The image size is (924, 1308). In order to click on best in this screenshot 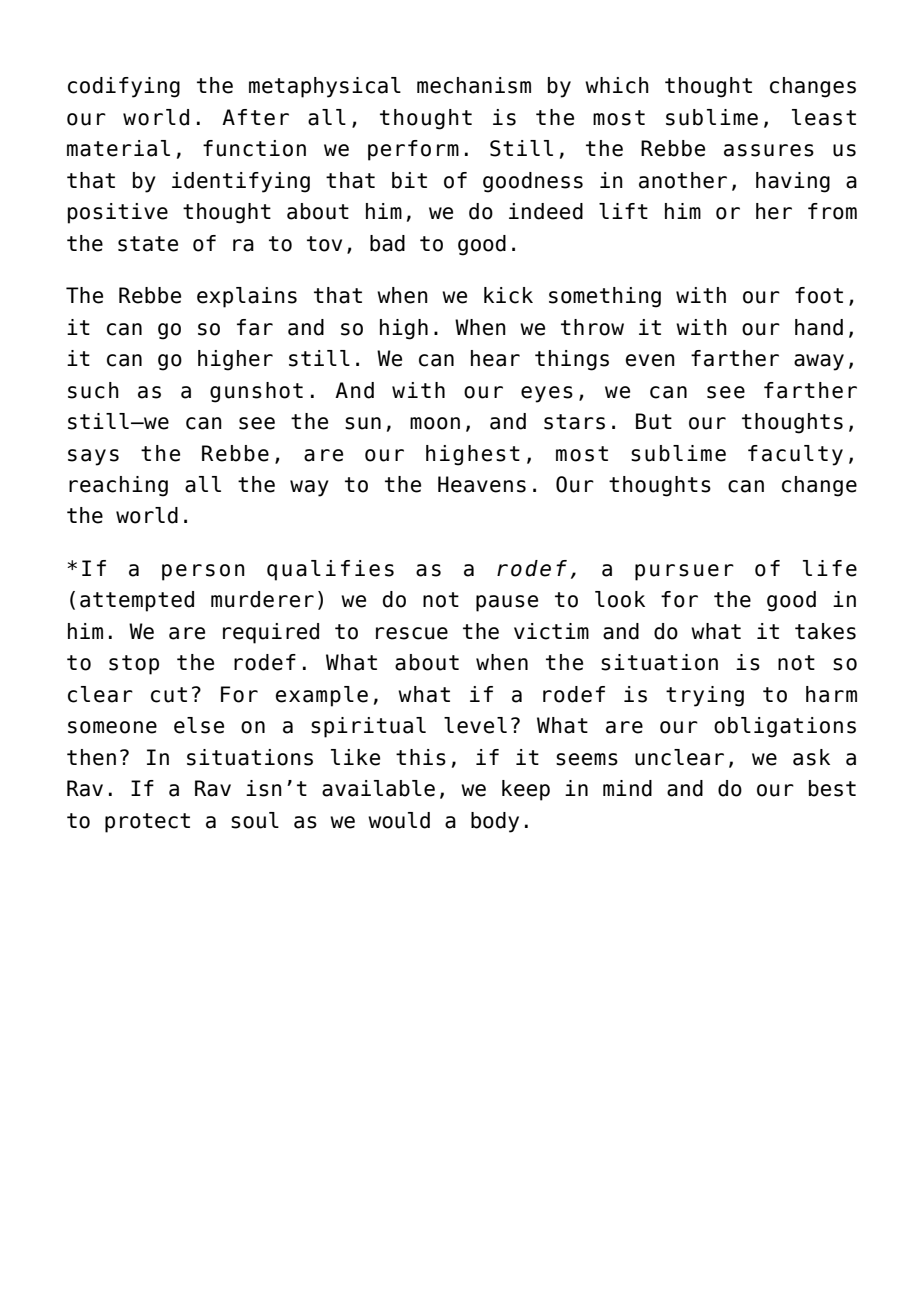, I will do `click(832, 788)`.
